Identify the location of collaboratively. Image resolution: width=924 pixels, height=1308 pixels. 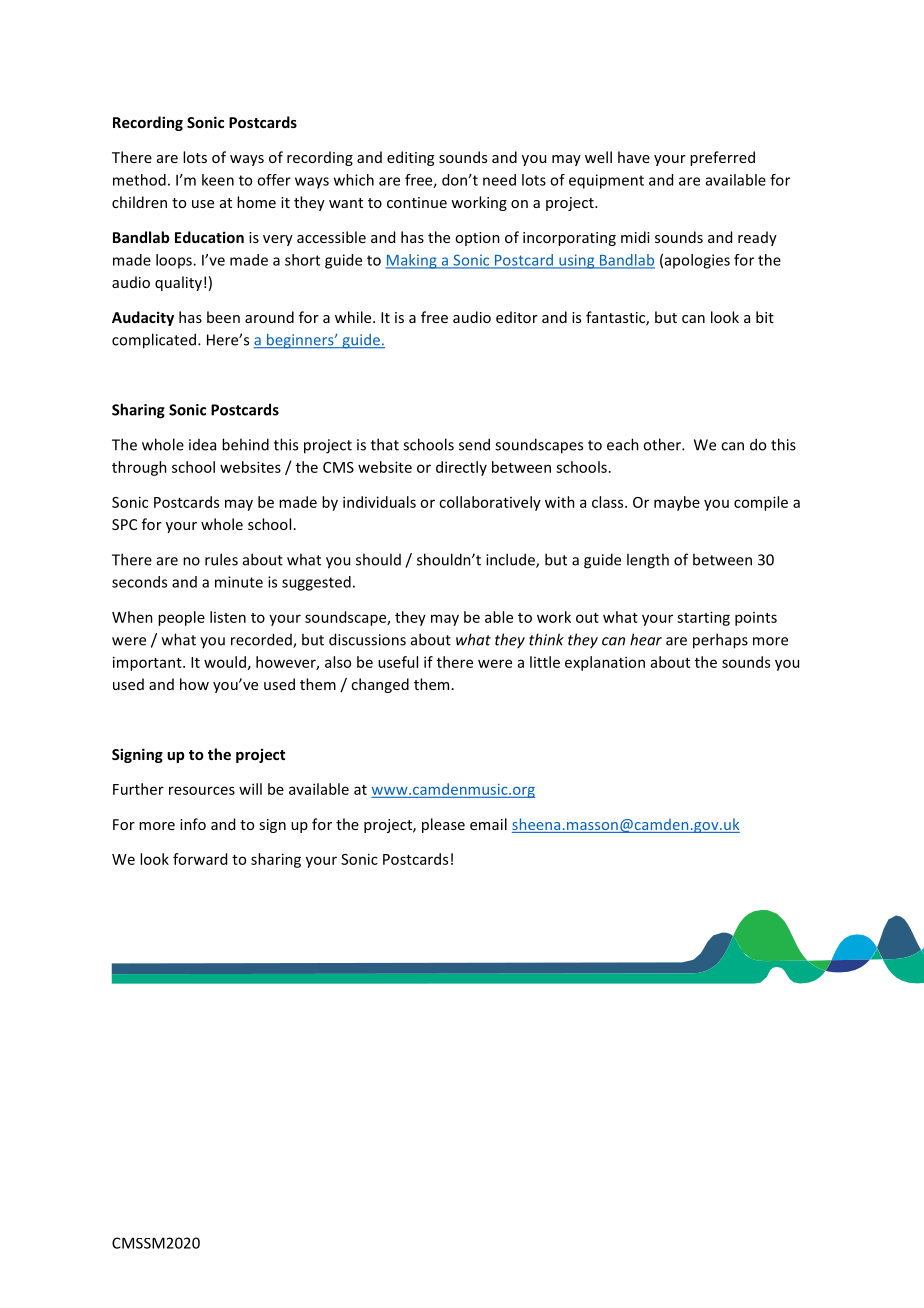
(490, 503).
